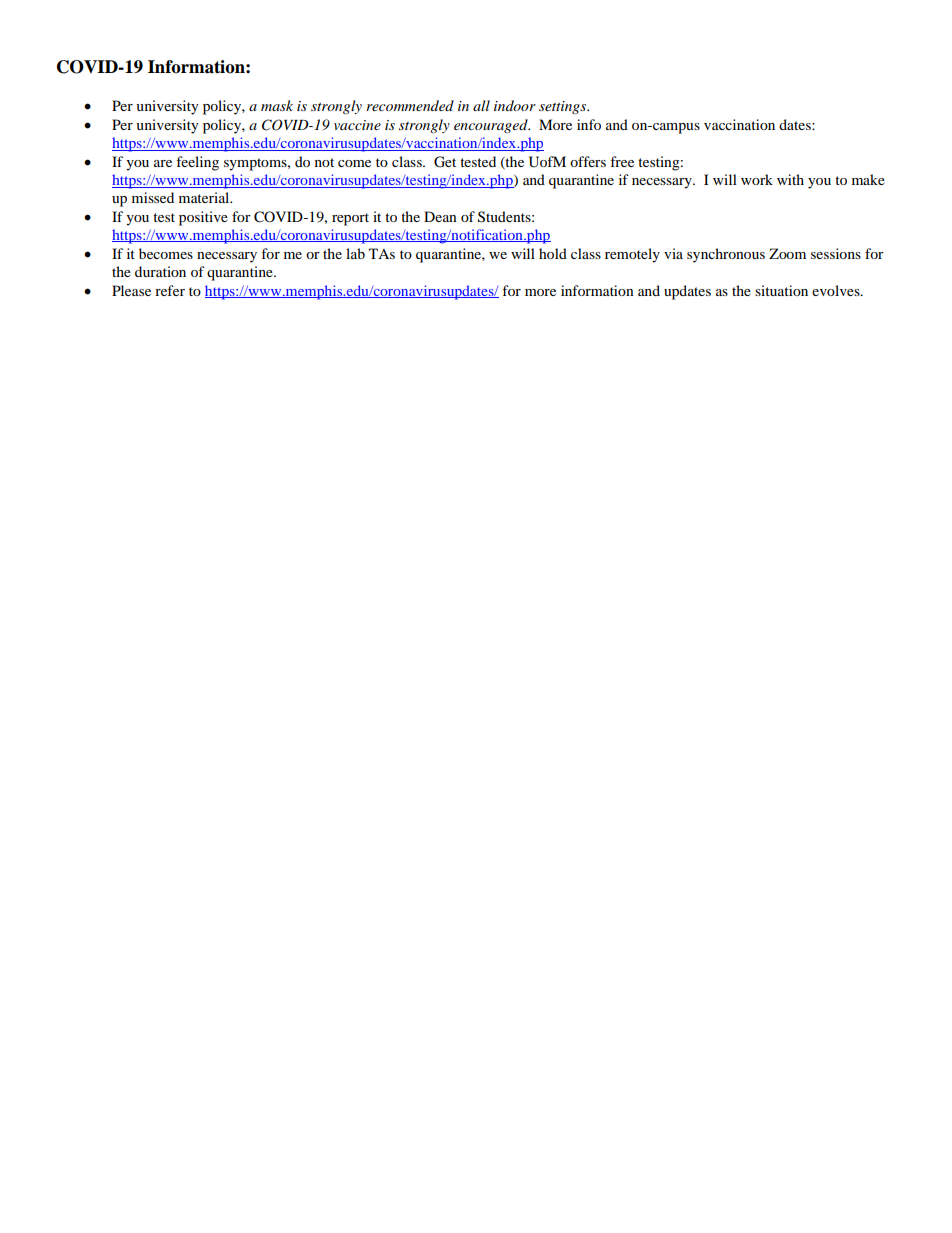 The width and height of the screenshot is (952, 1233). What do you see at coordinates (277, 105) in the screenshot?
I see `mask` at bounding box center [277, 105].
